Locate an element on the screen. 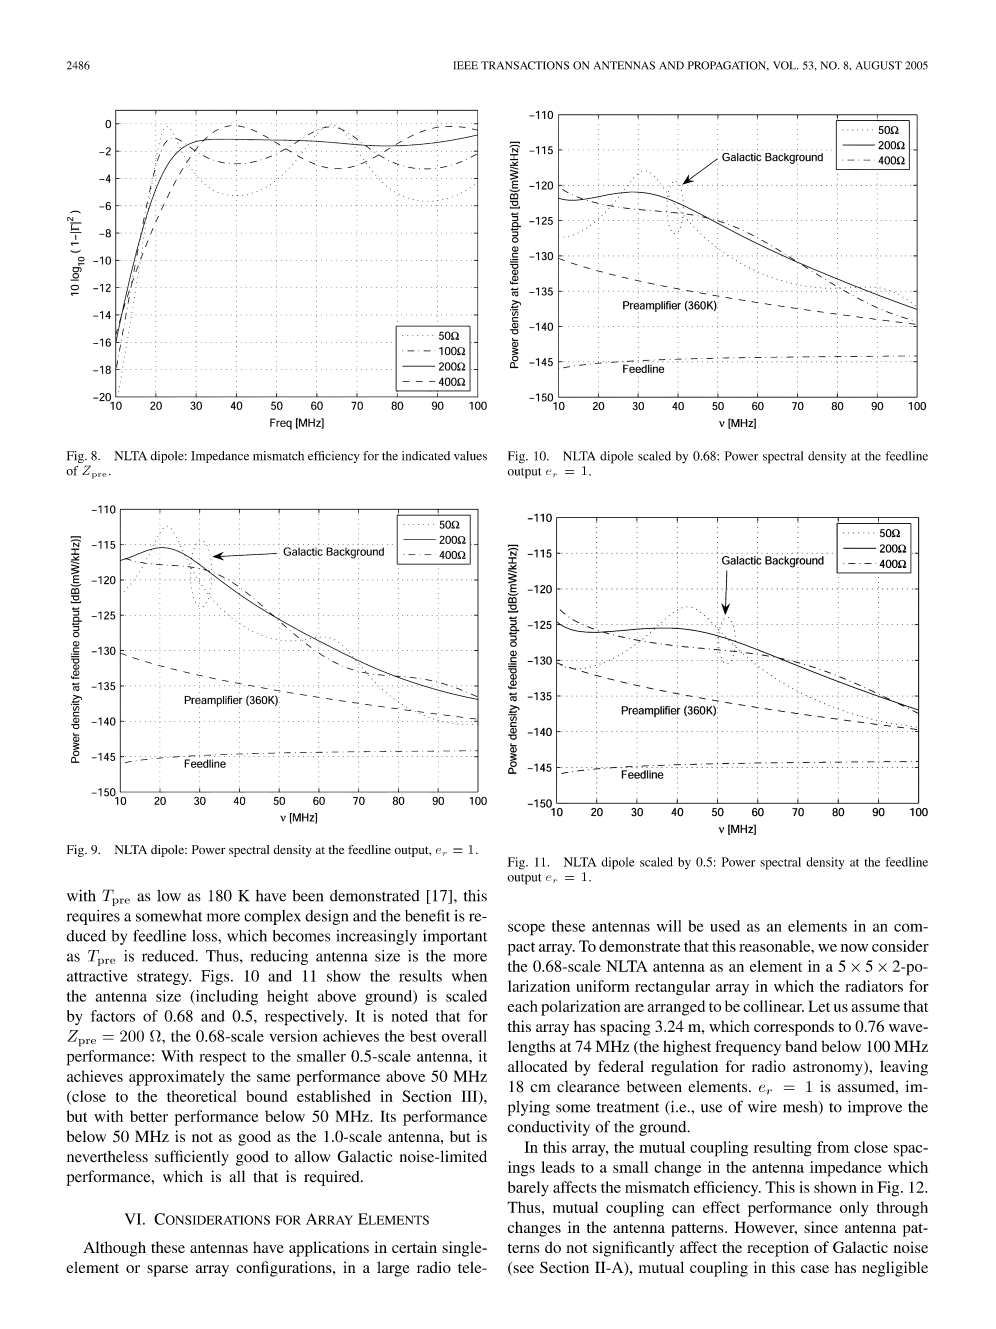 The width and height of the screenshot is (996, 1329). since is located at coordinates (821, 1227).
